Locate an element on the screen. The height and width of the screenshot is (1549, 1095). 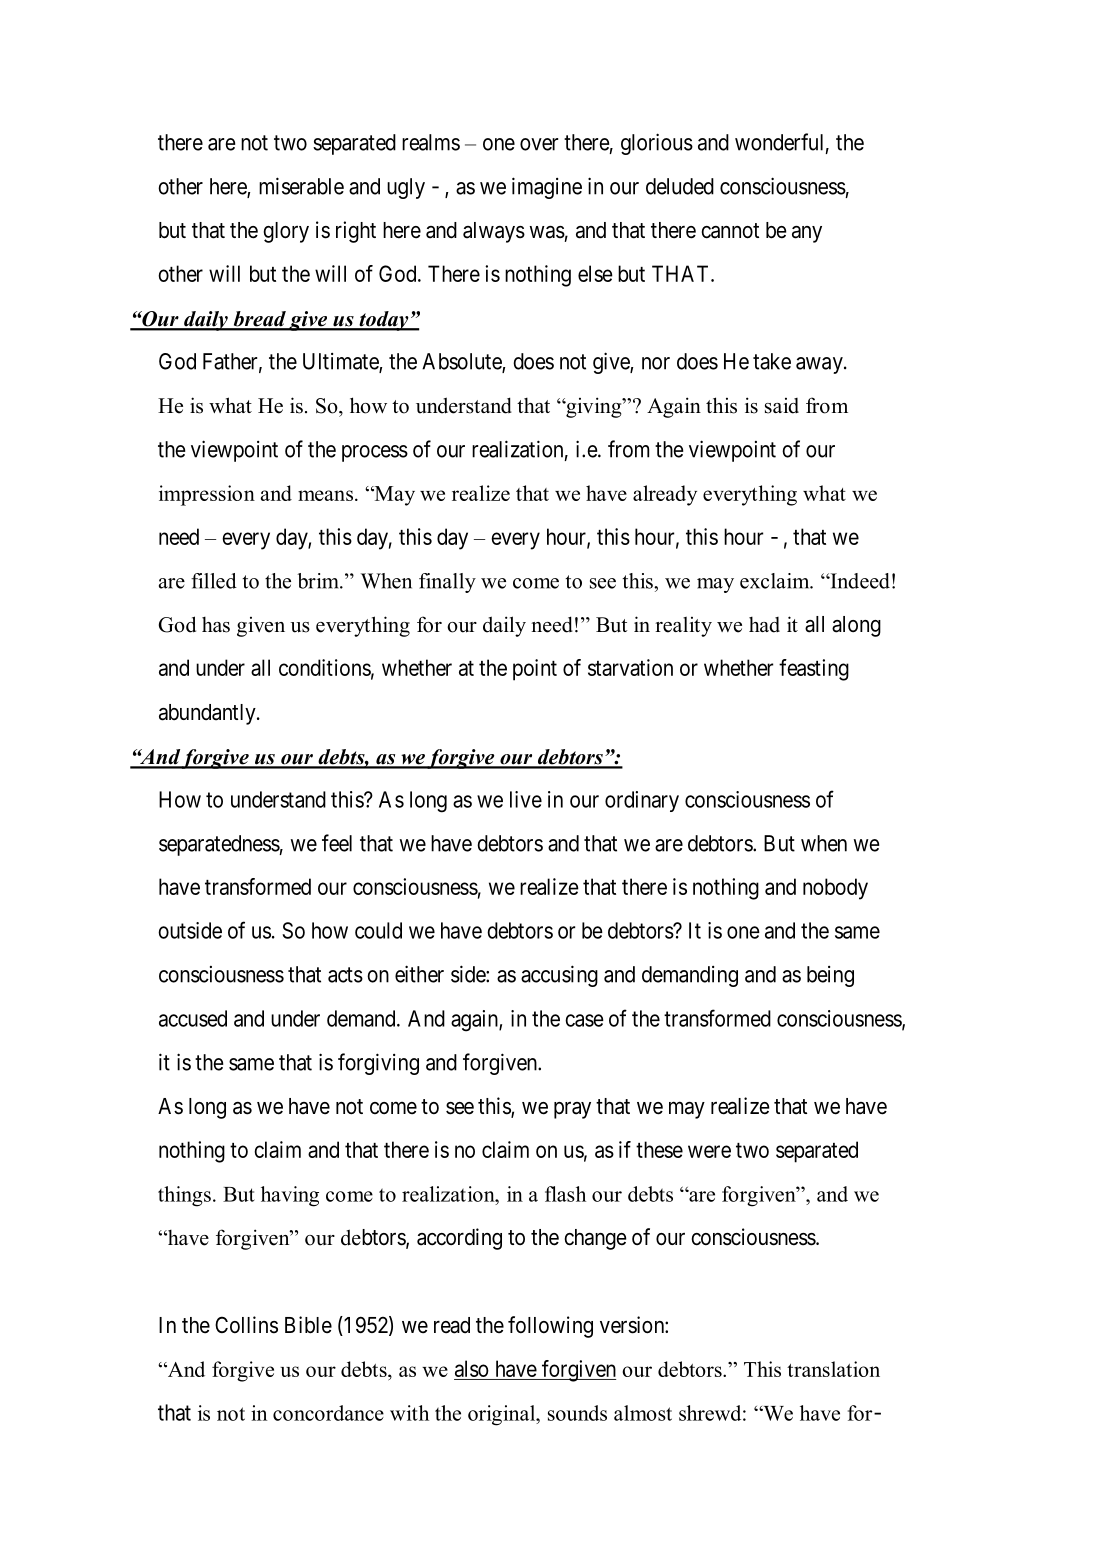
Collins is located at coordinates (246, 1325).
